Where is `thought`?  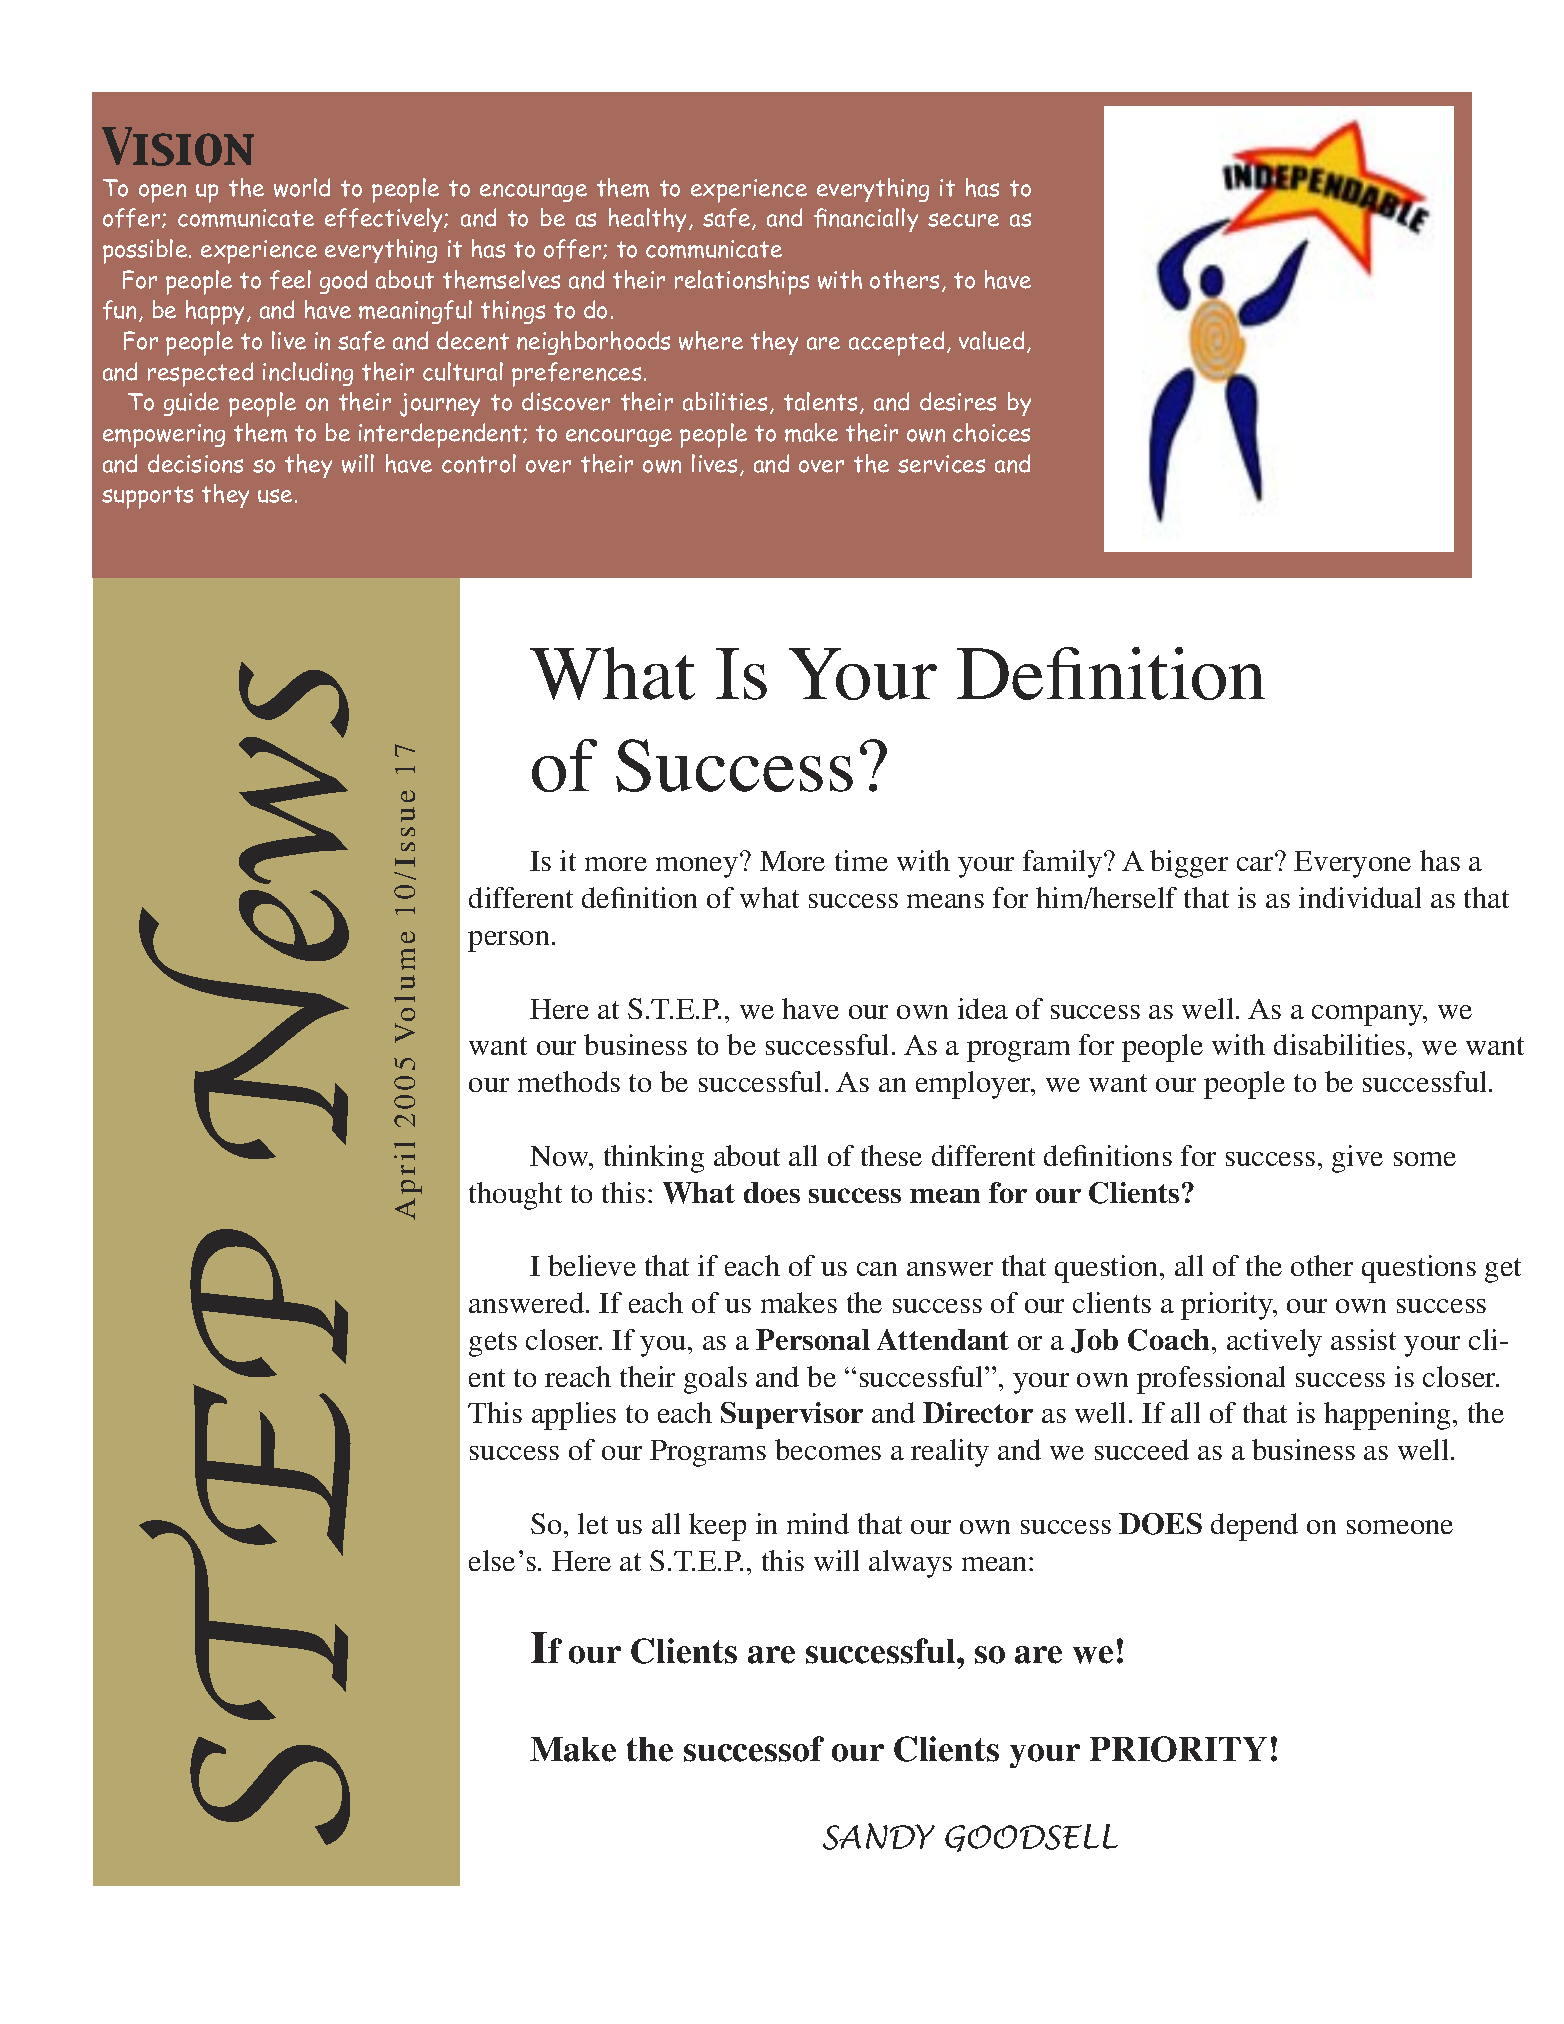 thought is located at coordinates (515, 1196).
